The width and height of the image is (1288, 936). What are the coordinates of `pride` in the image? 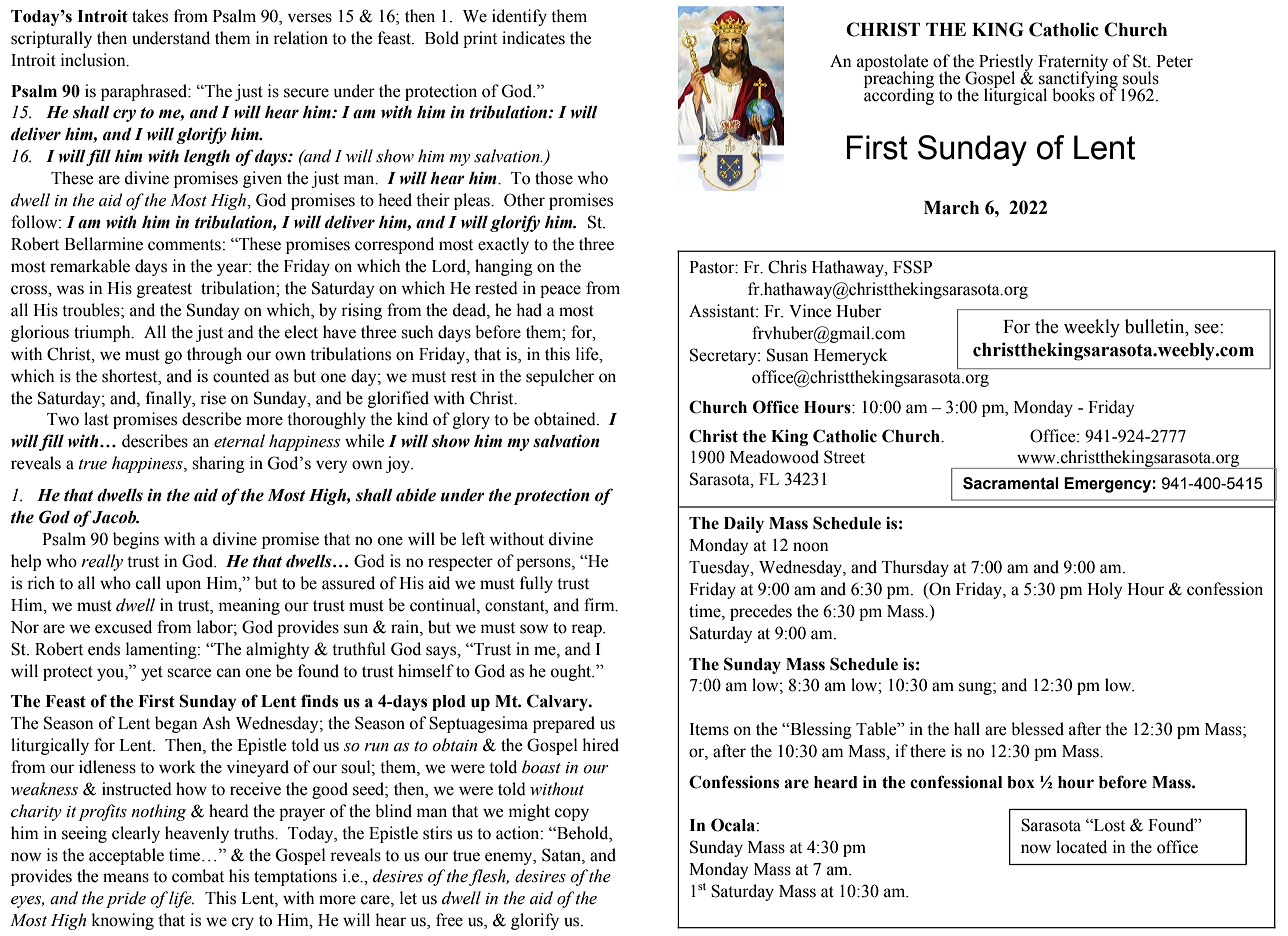 It's located at (126, 899).
